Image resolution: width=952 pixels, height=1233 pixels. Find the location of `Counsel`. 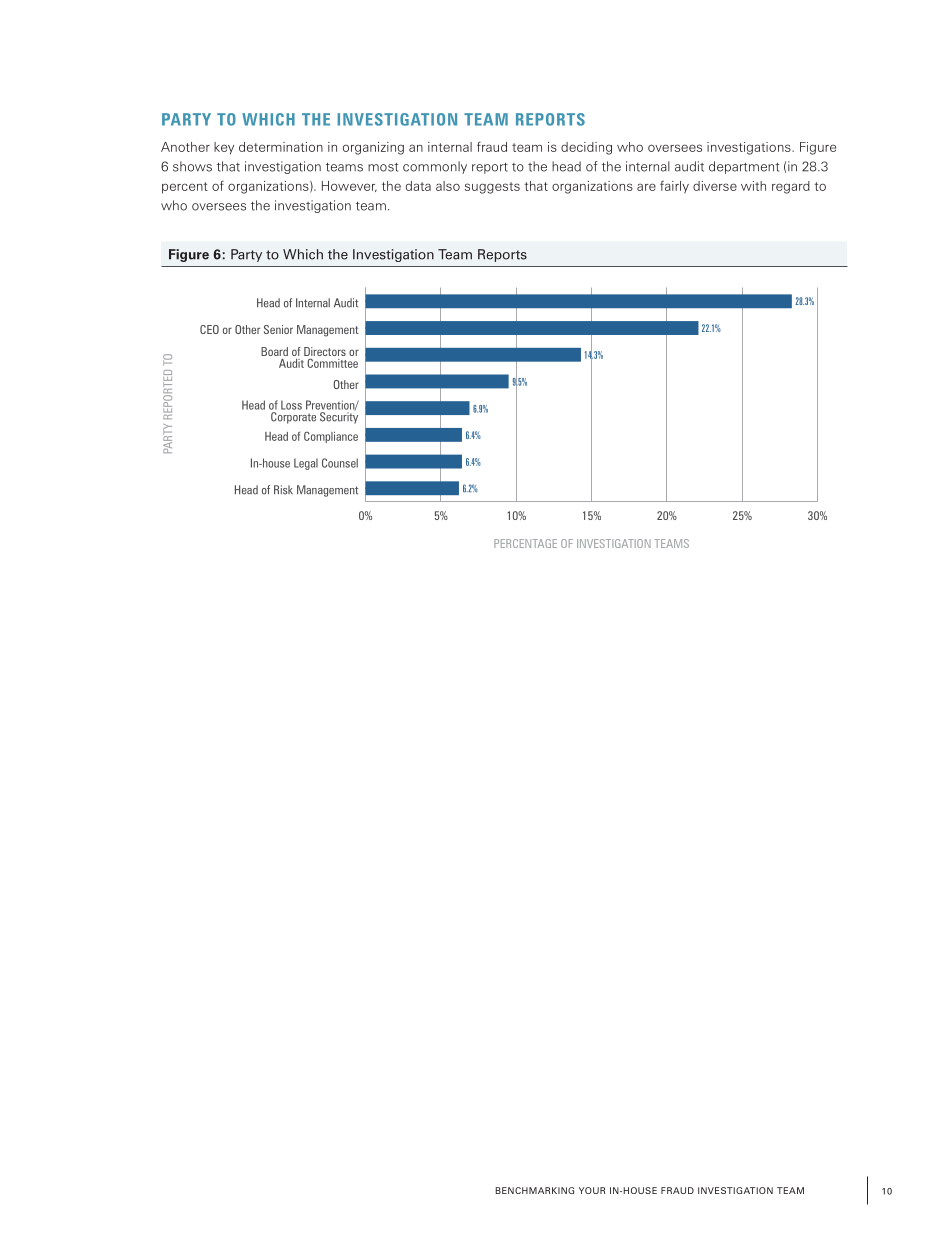

Counsel is located at coordinates (340, 463).
